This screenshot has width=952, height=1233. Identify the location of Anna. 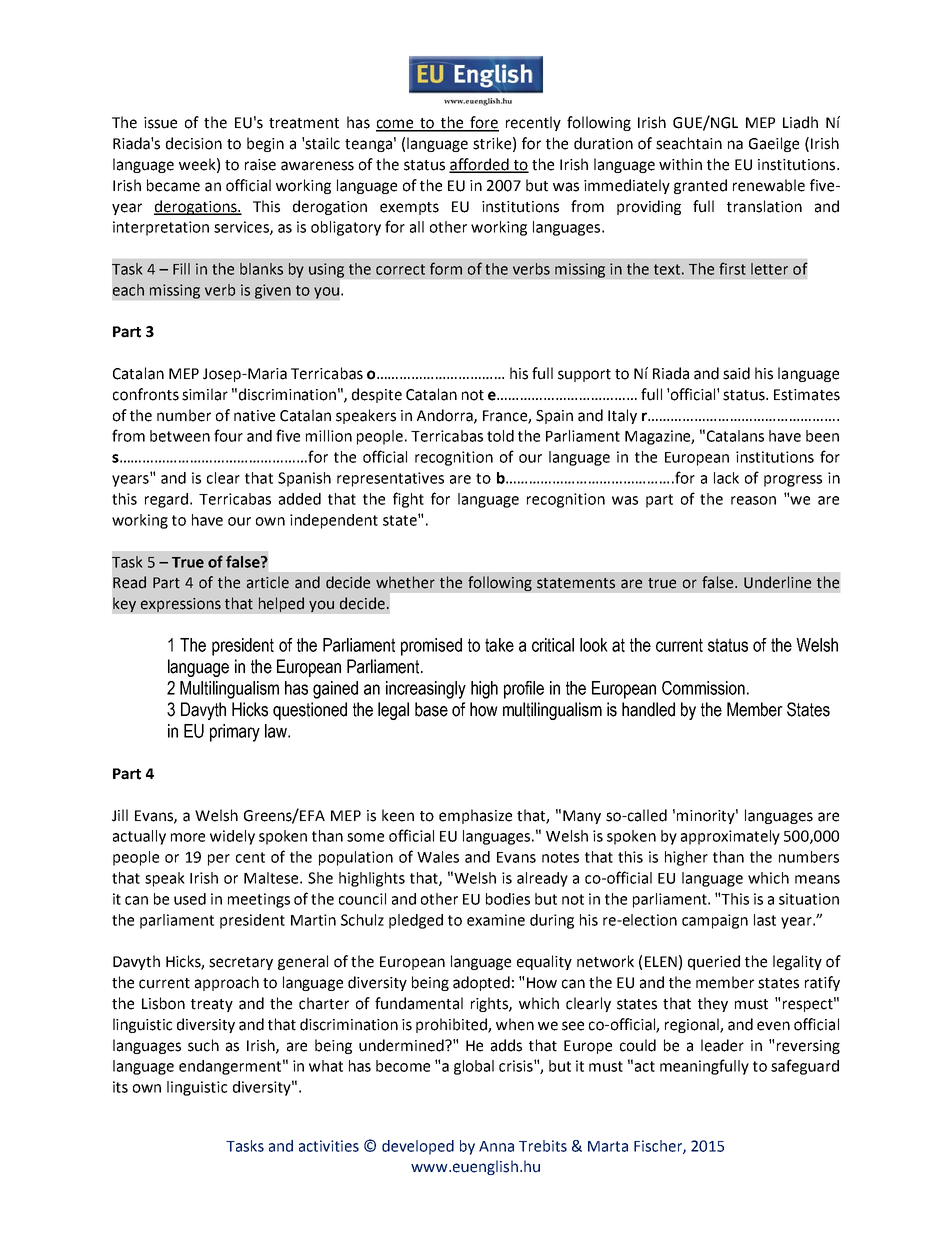
(496, 1146).
